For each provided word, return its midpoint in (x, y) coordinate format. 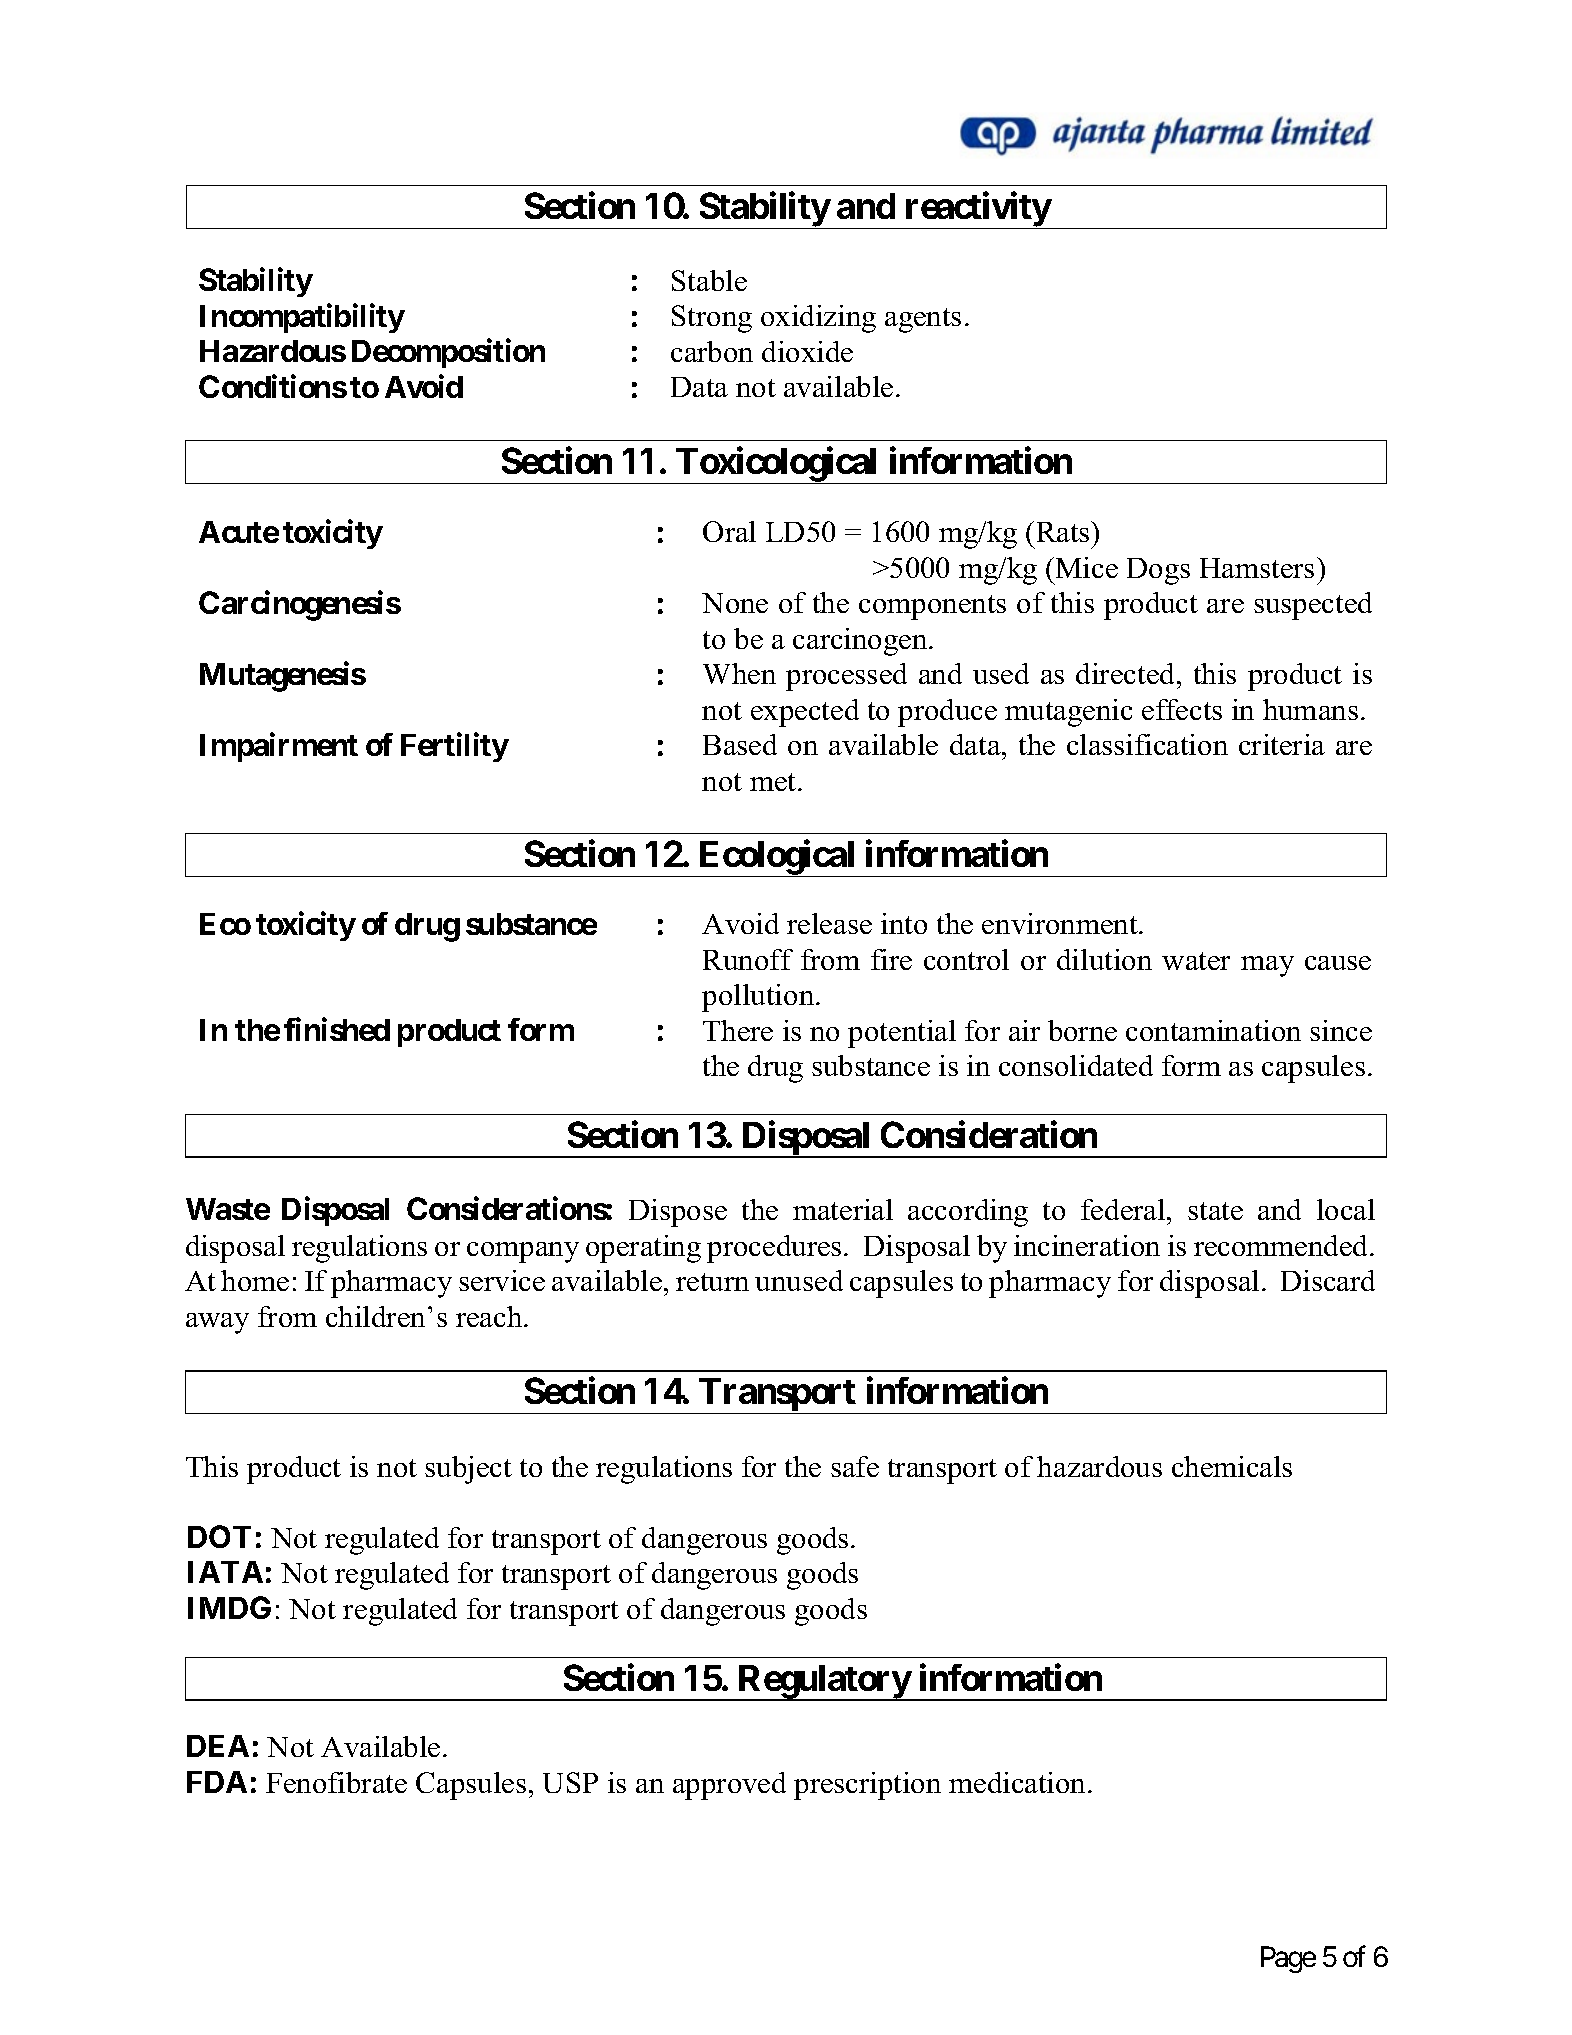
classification (1147, 744)
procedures (774, 1249)
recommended (1282, 1245)
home (255, 1280)
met (774, 782)
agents (923, 320)
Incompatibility (302, 318)
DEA (218, 1746)
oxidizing (818, 319)
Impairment (279, 747)
